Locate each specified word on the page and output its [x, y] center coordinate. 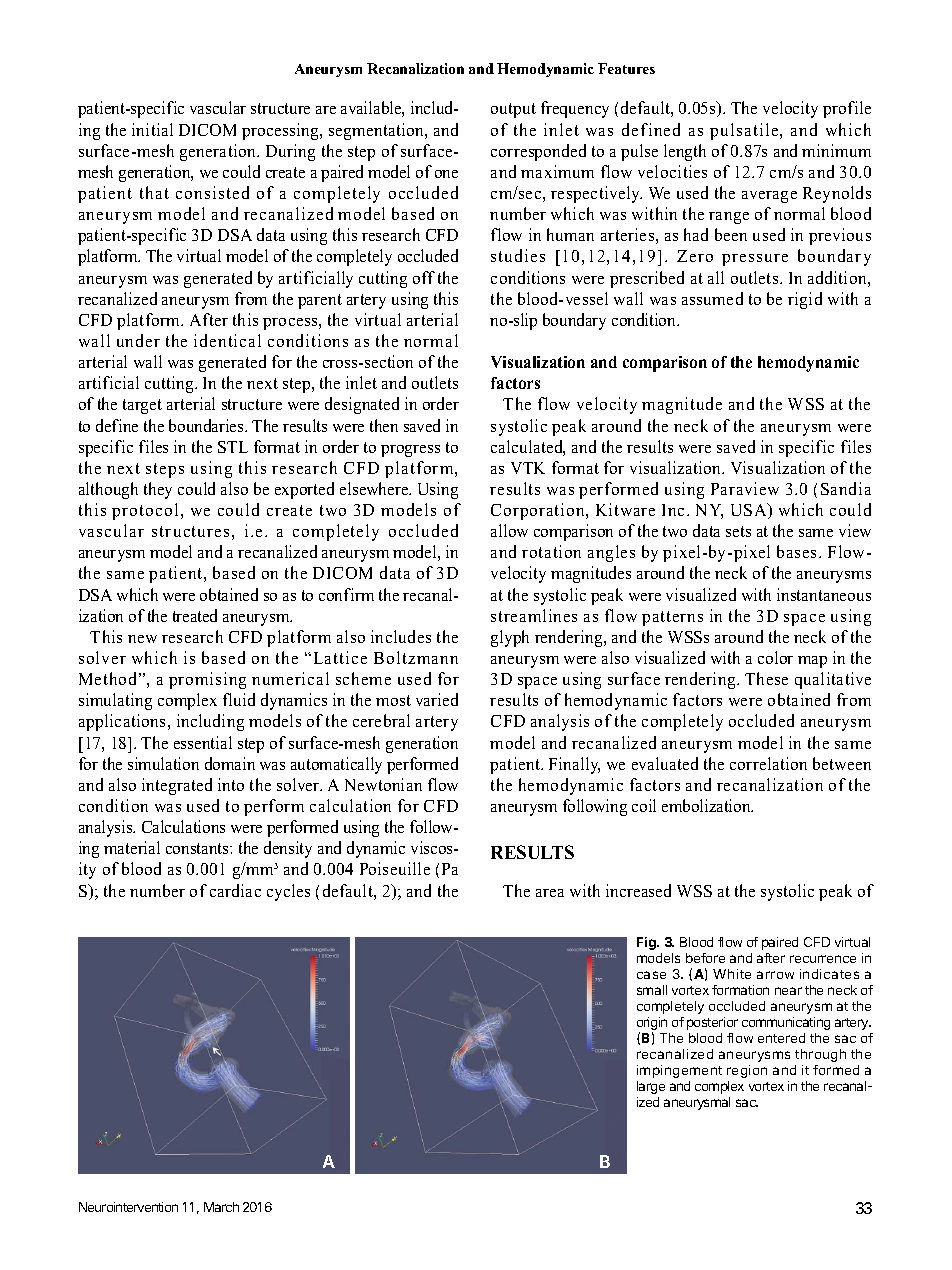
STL [233, 447]
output [513, 110]
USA [750, 511]
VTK [528, 468]
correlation [768, 763]
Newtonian [383, 784]
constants [198, 848]
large [651, 1087]
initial [152, 129]
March [221, 1207]
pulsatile [745, 131]
